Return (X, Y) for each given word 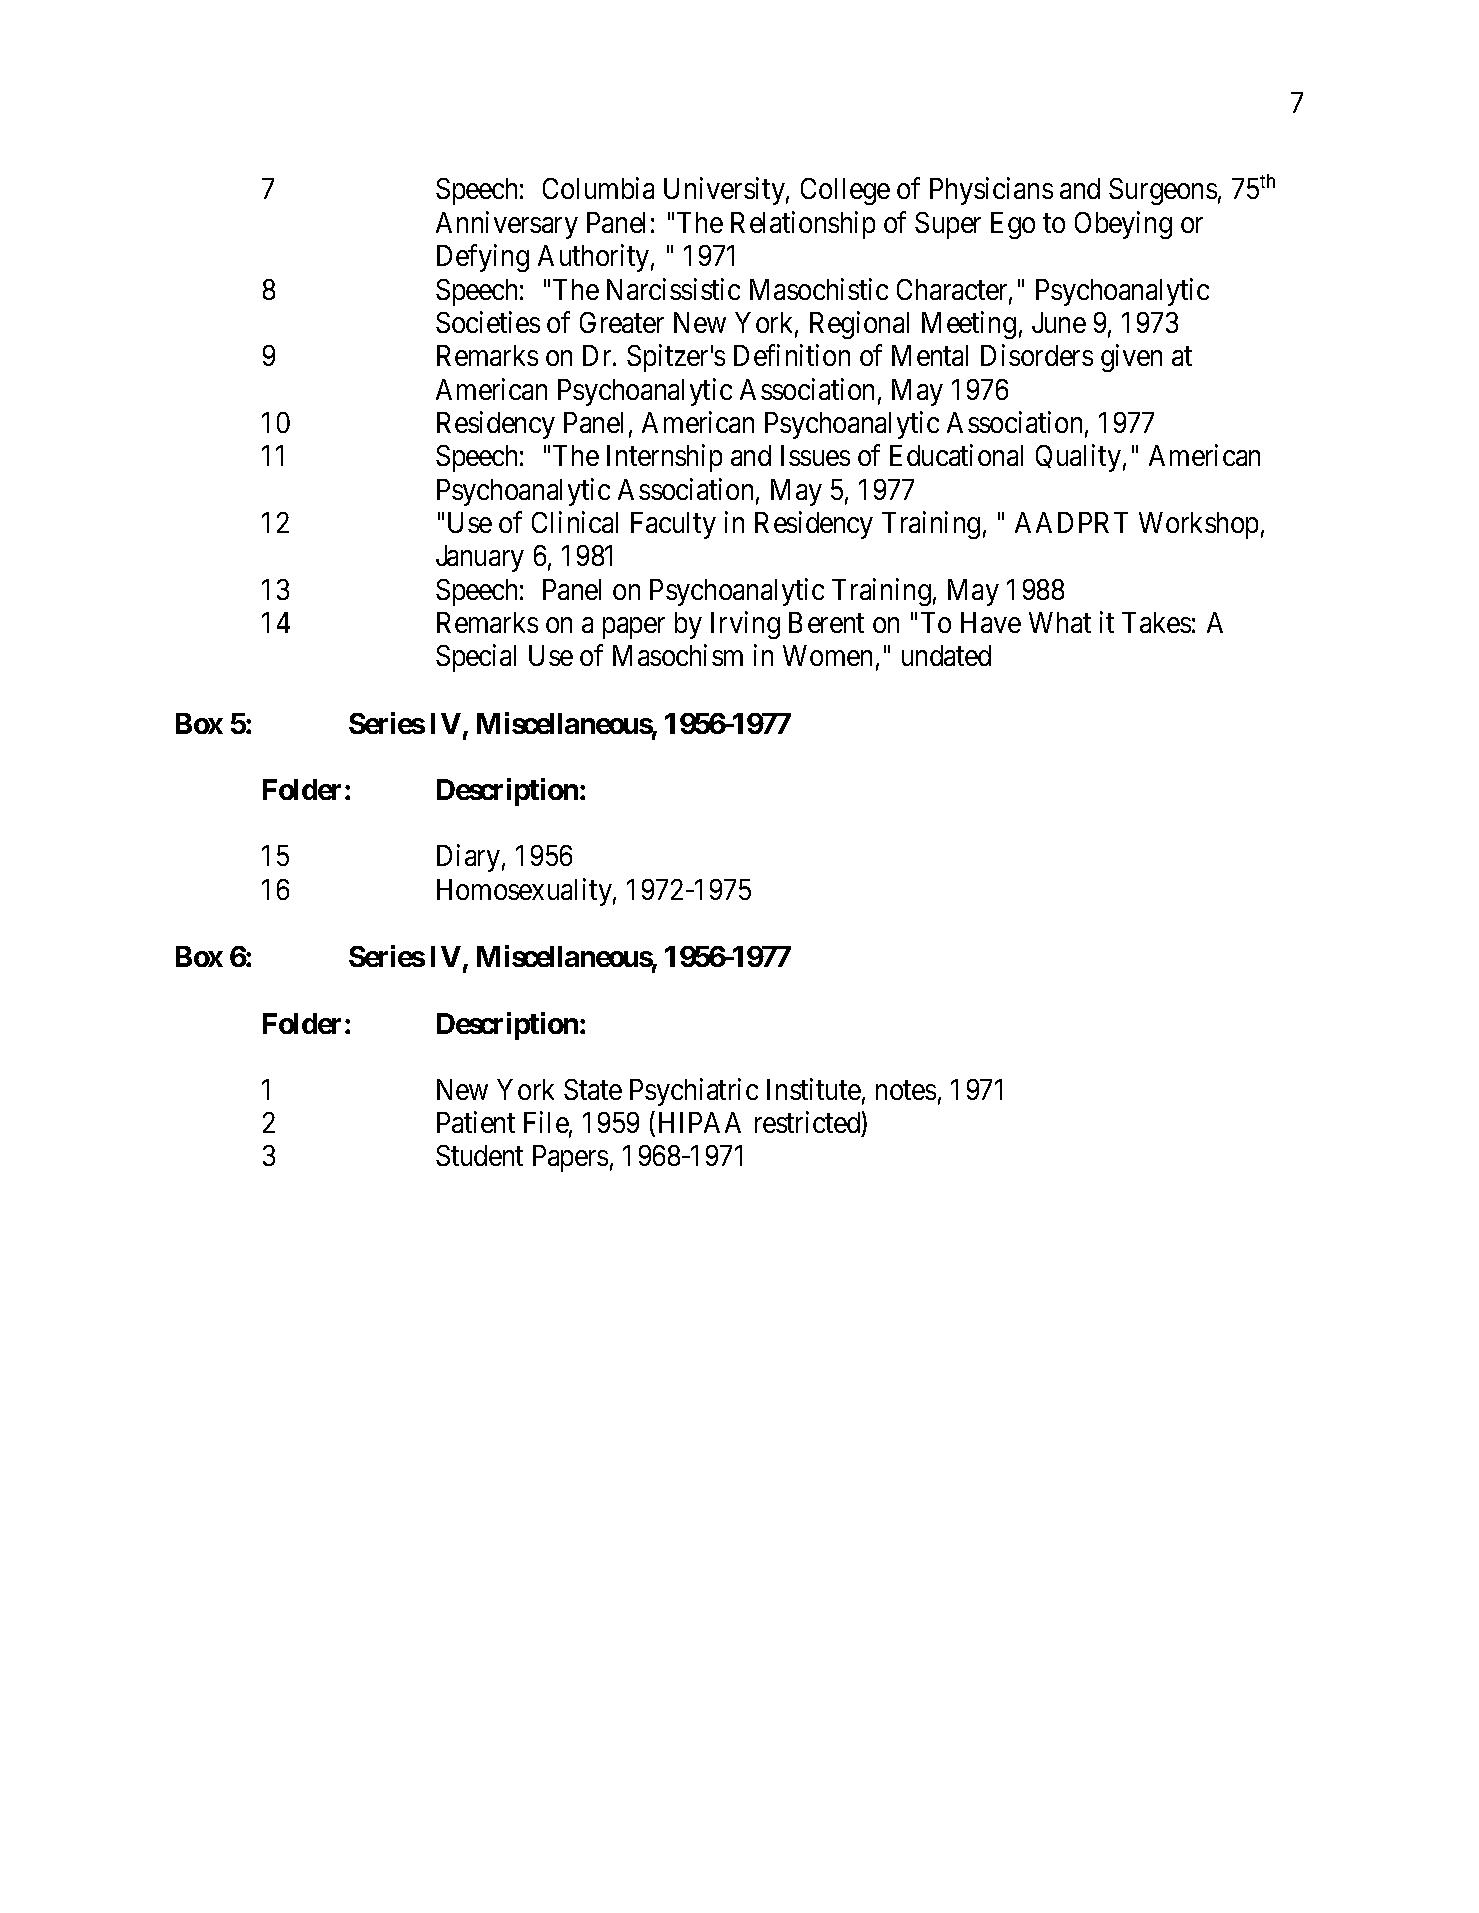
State (593, 1089)
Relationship (803, 225)
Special (476, 658)
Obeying (1123, 225)
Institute (814, 1089)
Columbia (598, 188)
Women (827, 655)
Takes (1156, 622)
